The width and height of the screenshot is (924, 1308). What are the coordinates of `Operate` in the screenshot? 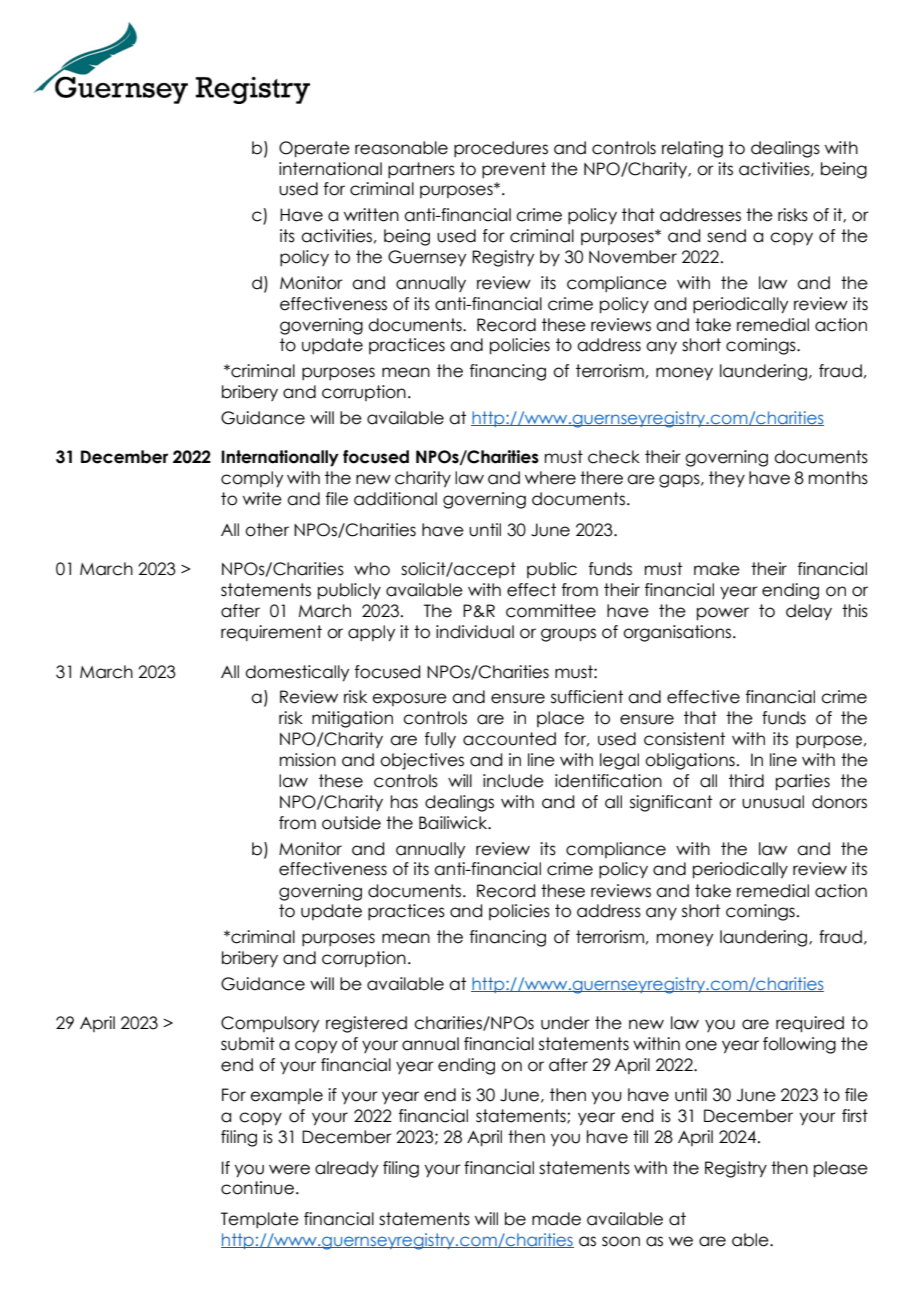 It's located at (314, 149).
